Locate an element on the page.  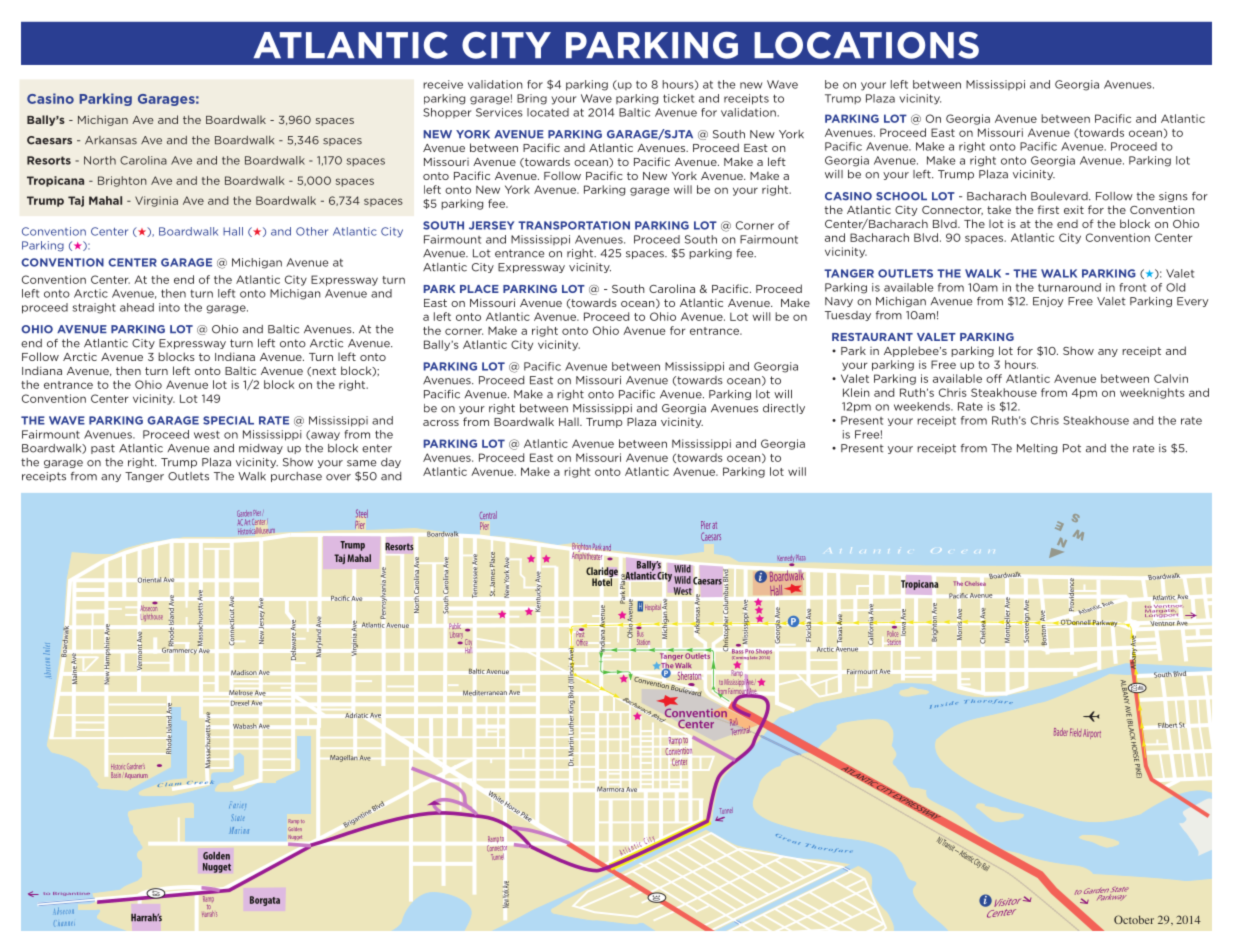
Shops is located at coordinates (764, 653).
